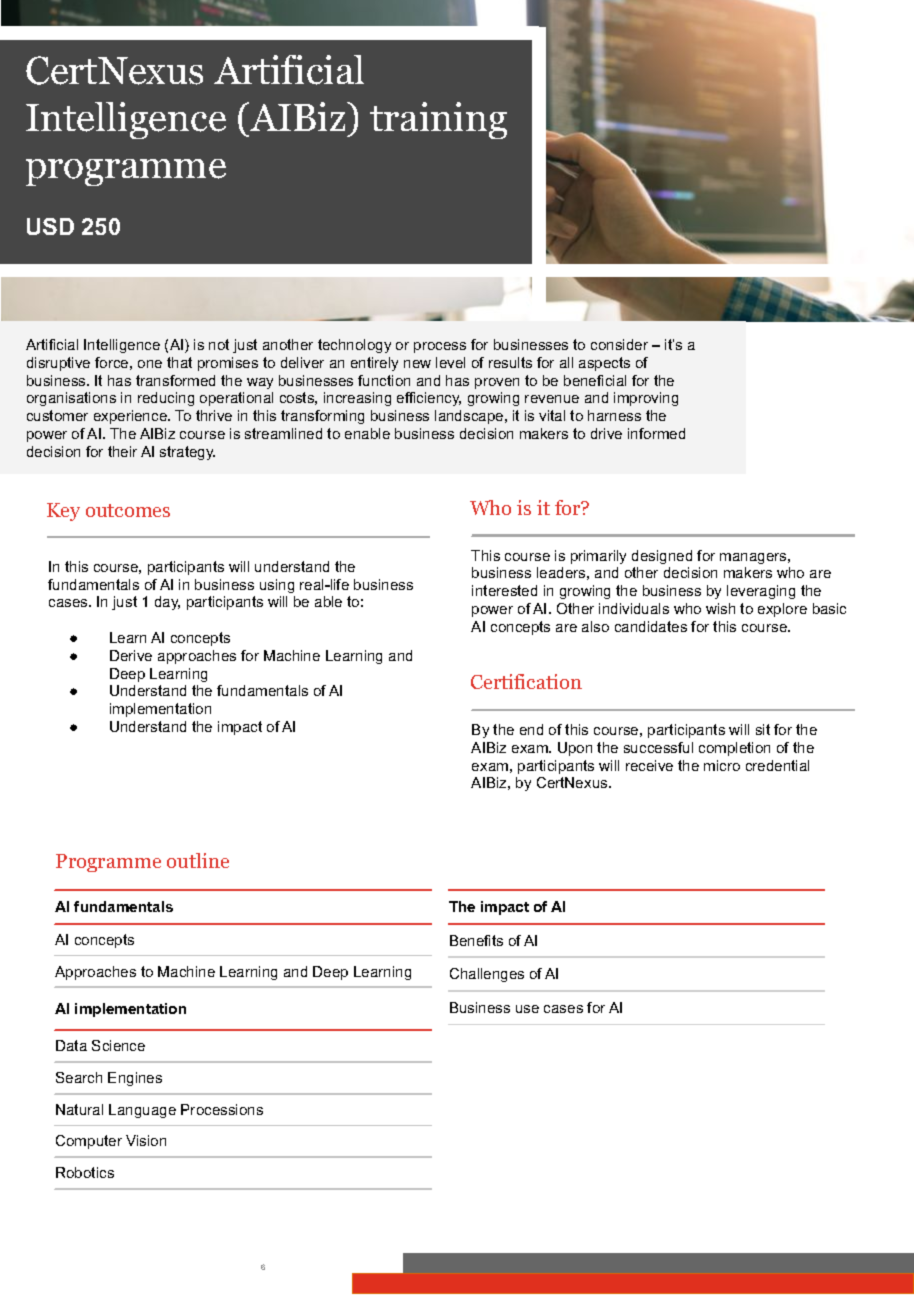 The image size is (914, 1316). What do you see at coordinates (198, 860) in the page?
I see `outline` at bounding box center [198, 860].
